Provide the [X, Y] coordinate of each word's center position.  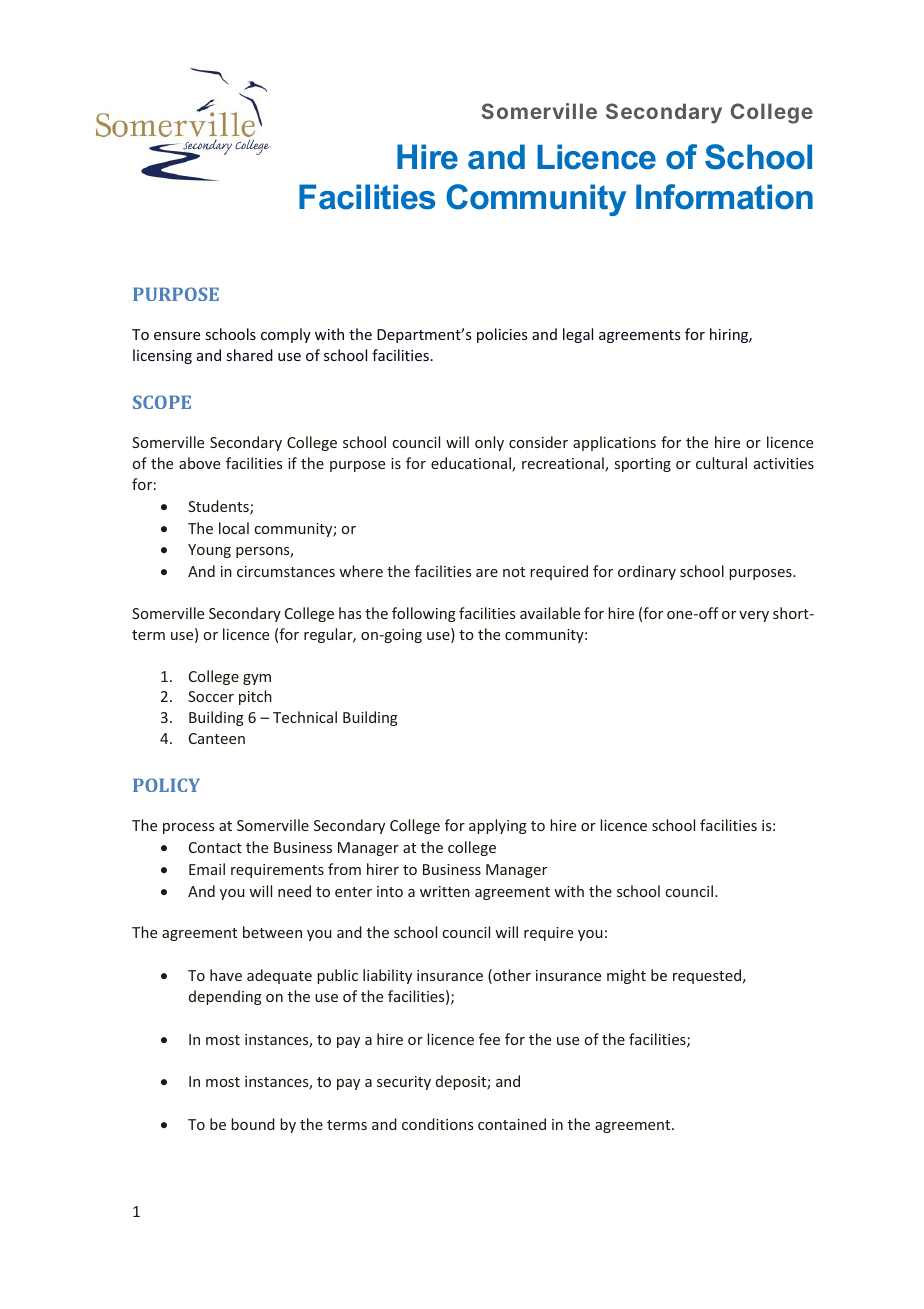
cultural [721, 463]
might [626, 976]
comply [286, 335]
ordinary [647, 572]
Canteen [217, 738]
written [445, 891]
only [489, 443]
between [272, 932]
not [514, 572]
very [754, 616]
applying [498, 826]
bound [253, 1124]
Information [724, 197]
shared [250, 355]
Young [209, 551]
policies [502, 335]
